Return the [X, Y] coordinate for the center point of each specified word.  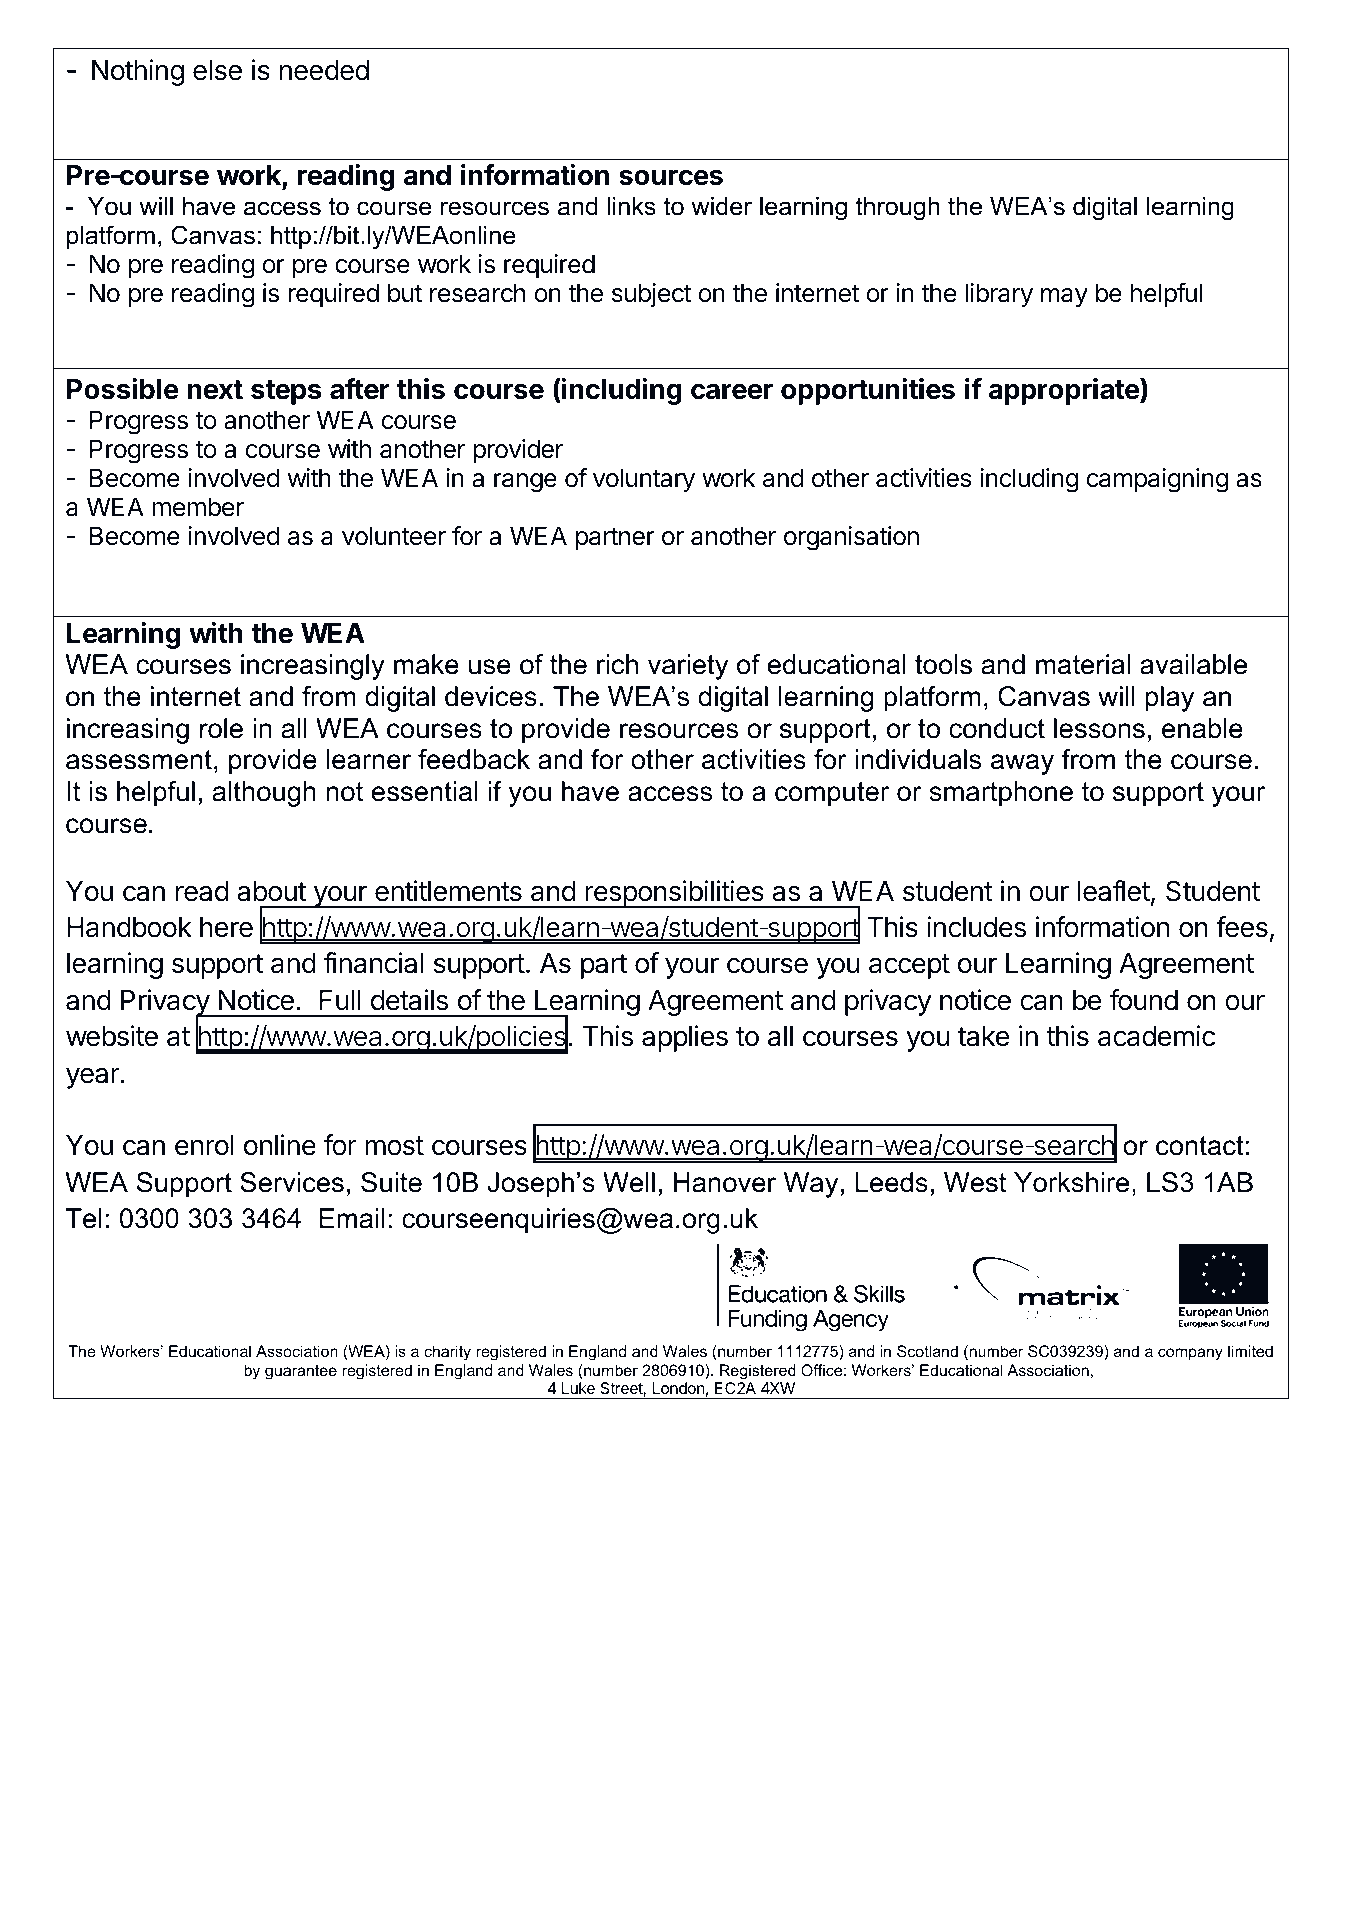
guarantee [301, 1372]
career [732, 392]
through [898, 209]
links [631, 206]
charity [447, 1353]
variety [688, 667]
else [217, 70]
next [215, 390]
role [221, 728]
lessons [1099, 728]
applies [685, 1038]
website [112, 1036]
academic [1156, 1036]
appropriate [1065, 391]
